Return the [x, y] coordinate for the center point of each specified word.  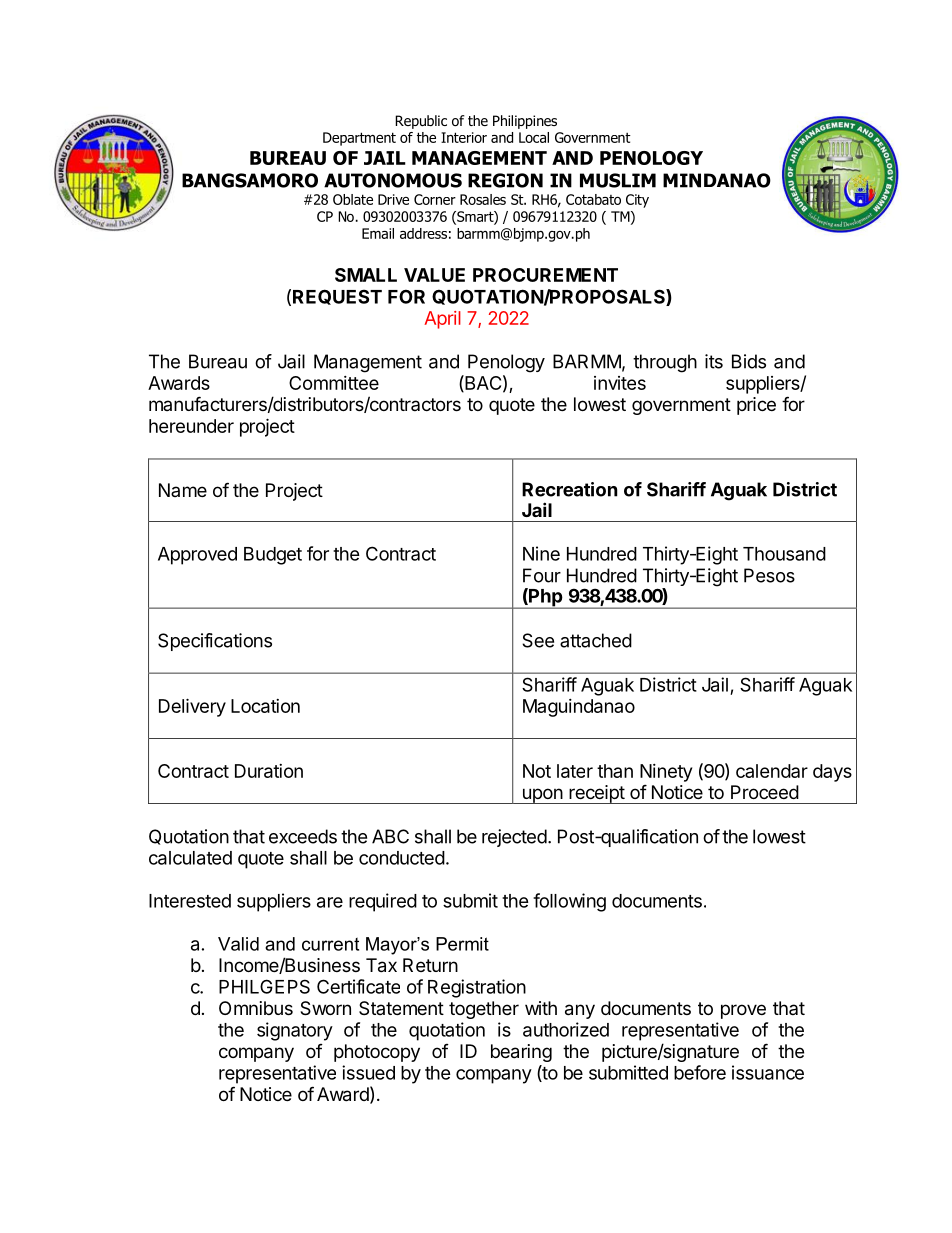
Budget [273, 556]
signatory [295, 1031]
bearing [521, 1053]
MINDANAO [717, 180]
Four [542, 575]
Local [534, 137]
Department [359, 139]
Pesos [769, 575]
